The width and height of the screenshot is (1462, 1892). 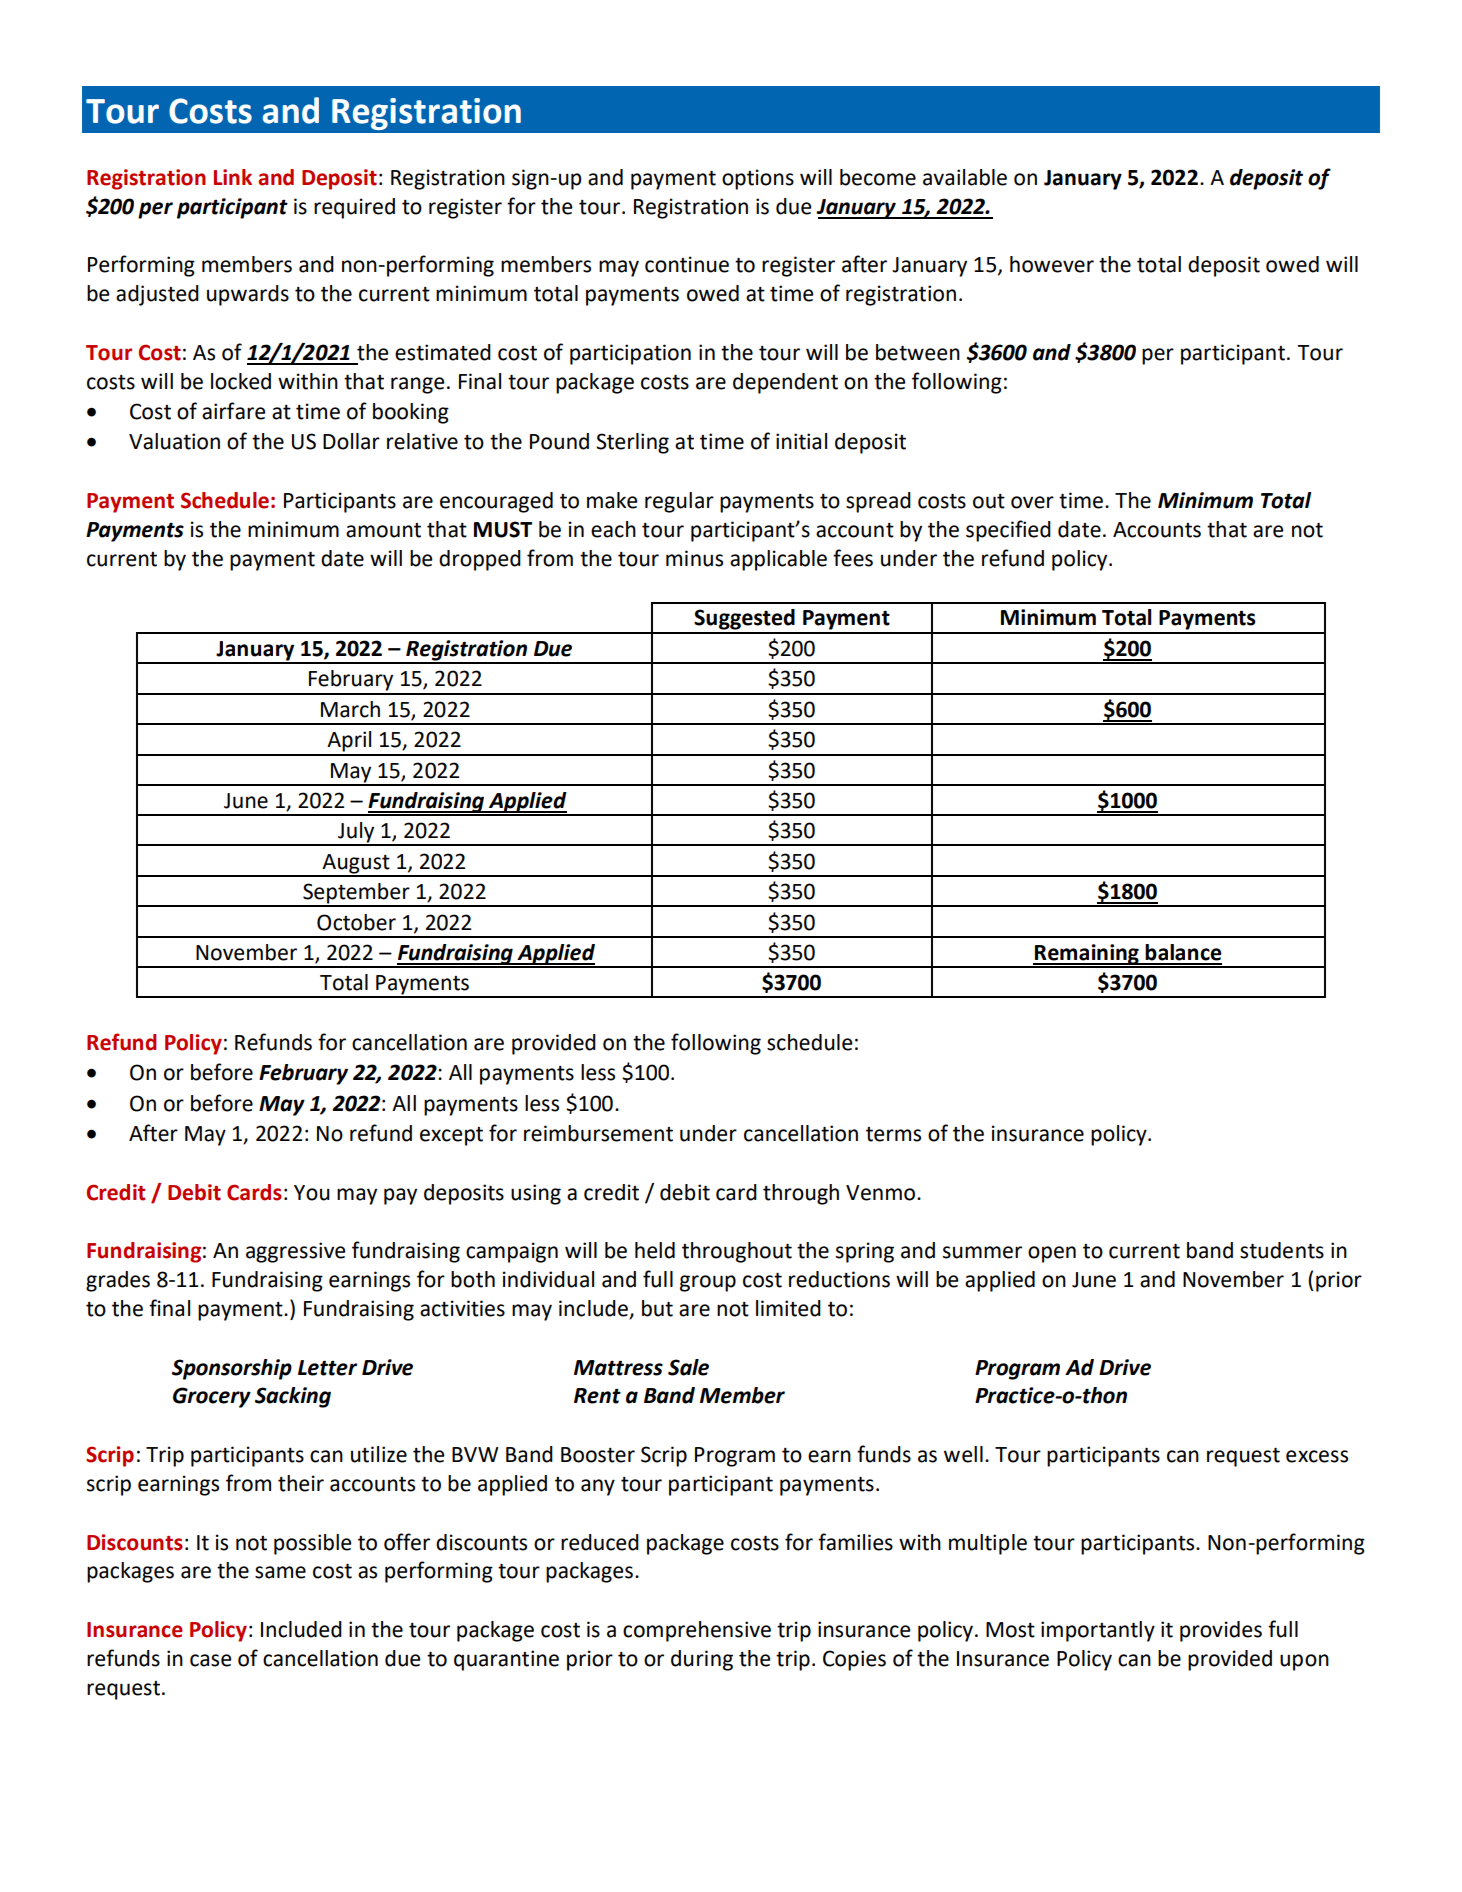 What do you see at coordinates (233, 177) in the screenshot?
I see `Link` at bounding box center [233, 177].
